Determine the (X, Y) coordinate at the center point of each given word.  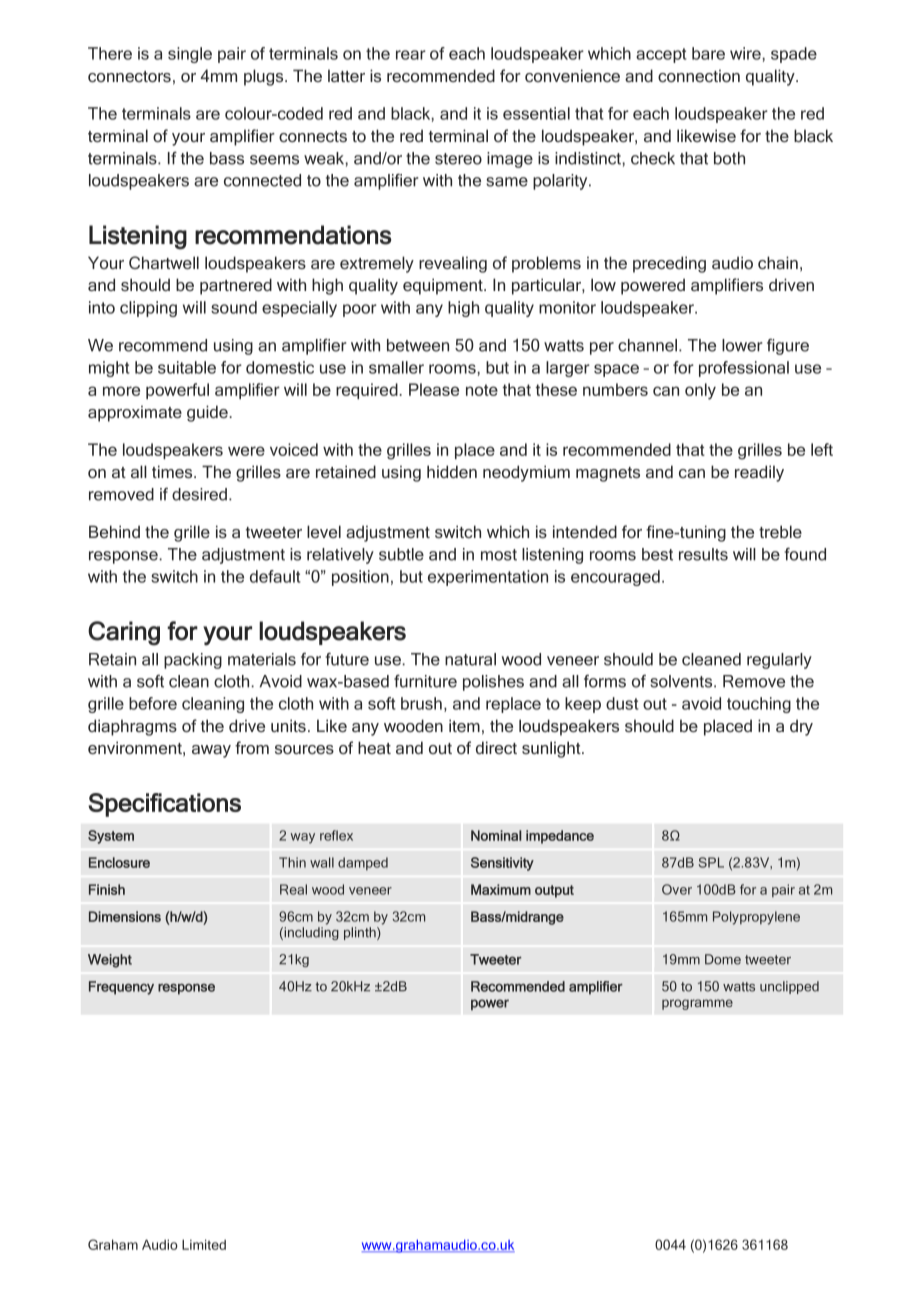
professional (744, 369)
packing (193, 661)
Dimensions (125, 916)
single (190, 55)
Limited (204, 1244)
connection (699, 75)
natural (470, 659)
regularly (779, 661)
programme (697, 1004)
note (482, 390)
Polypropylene (756, 918)
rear (411, 55)
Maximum (501, 889)
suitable (187, 367)
